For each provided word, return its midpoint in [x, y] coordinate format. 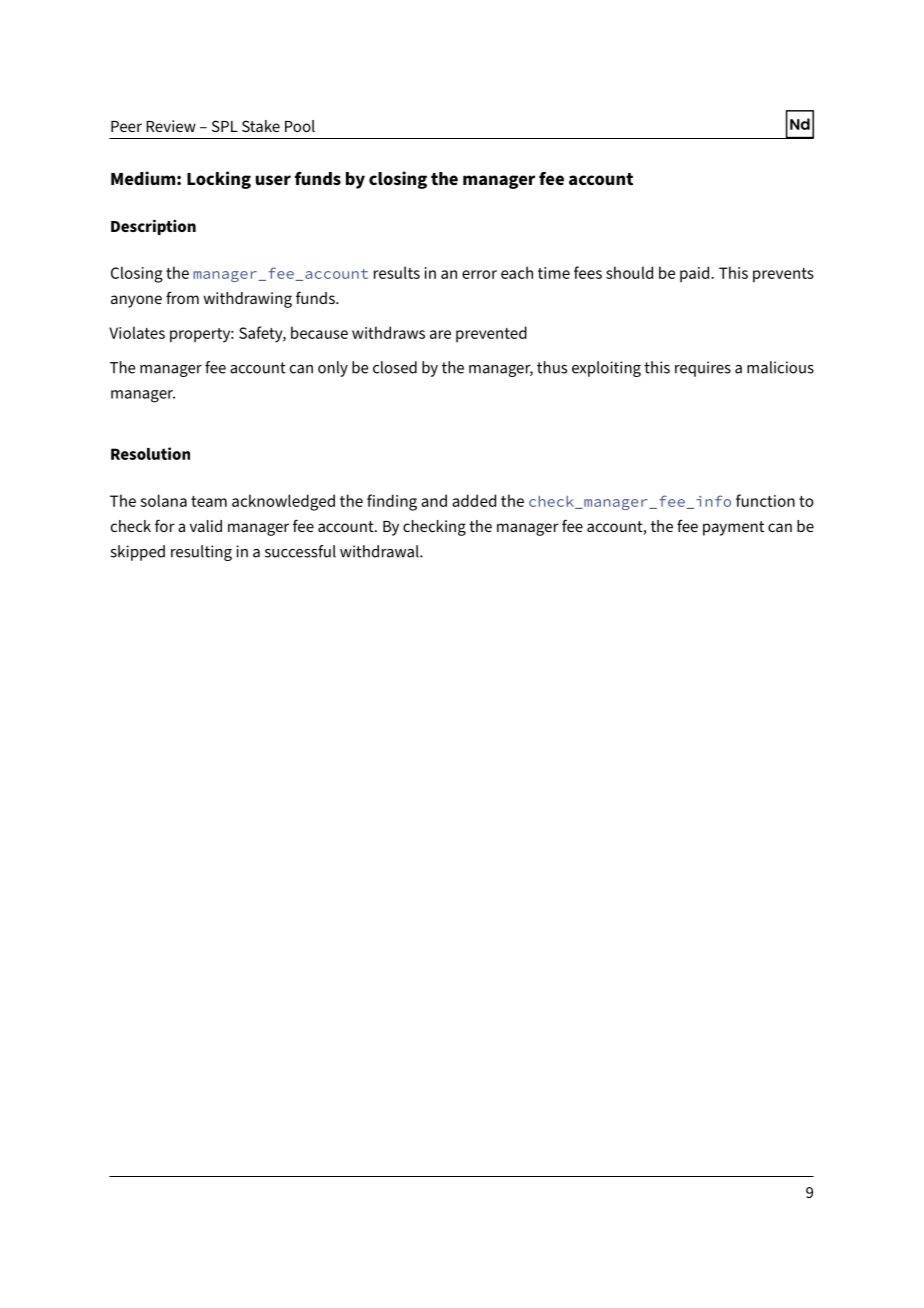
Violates [137, 332]
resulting [201, 553]
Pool [300, 126]
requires [703, 369]
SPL [225, 126]
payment [733, 528]
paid [696, 274]
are [440, 334]
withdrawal [380, 551]
